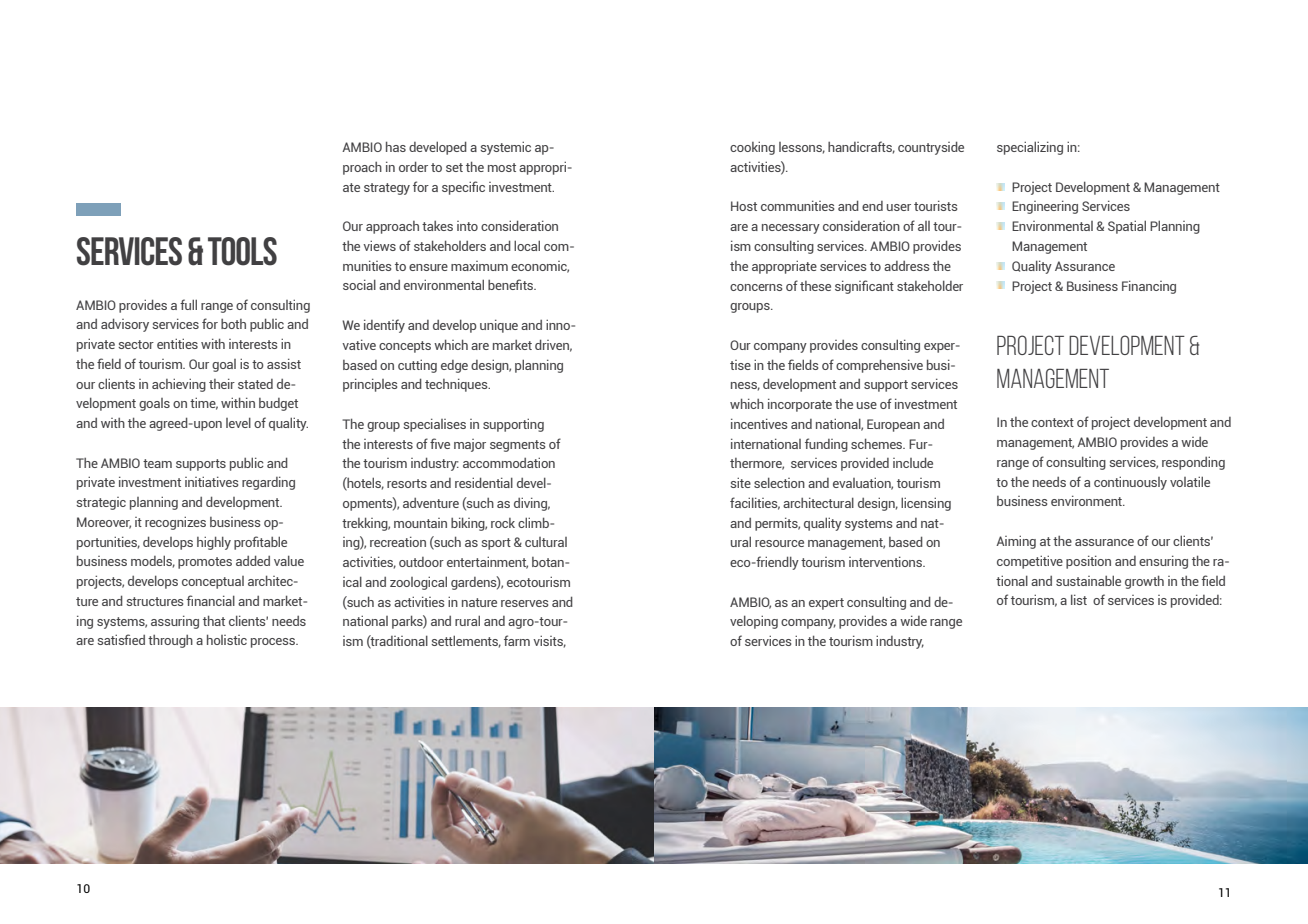  I want to click on that, so click(214, 620).
